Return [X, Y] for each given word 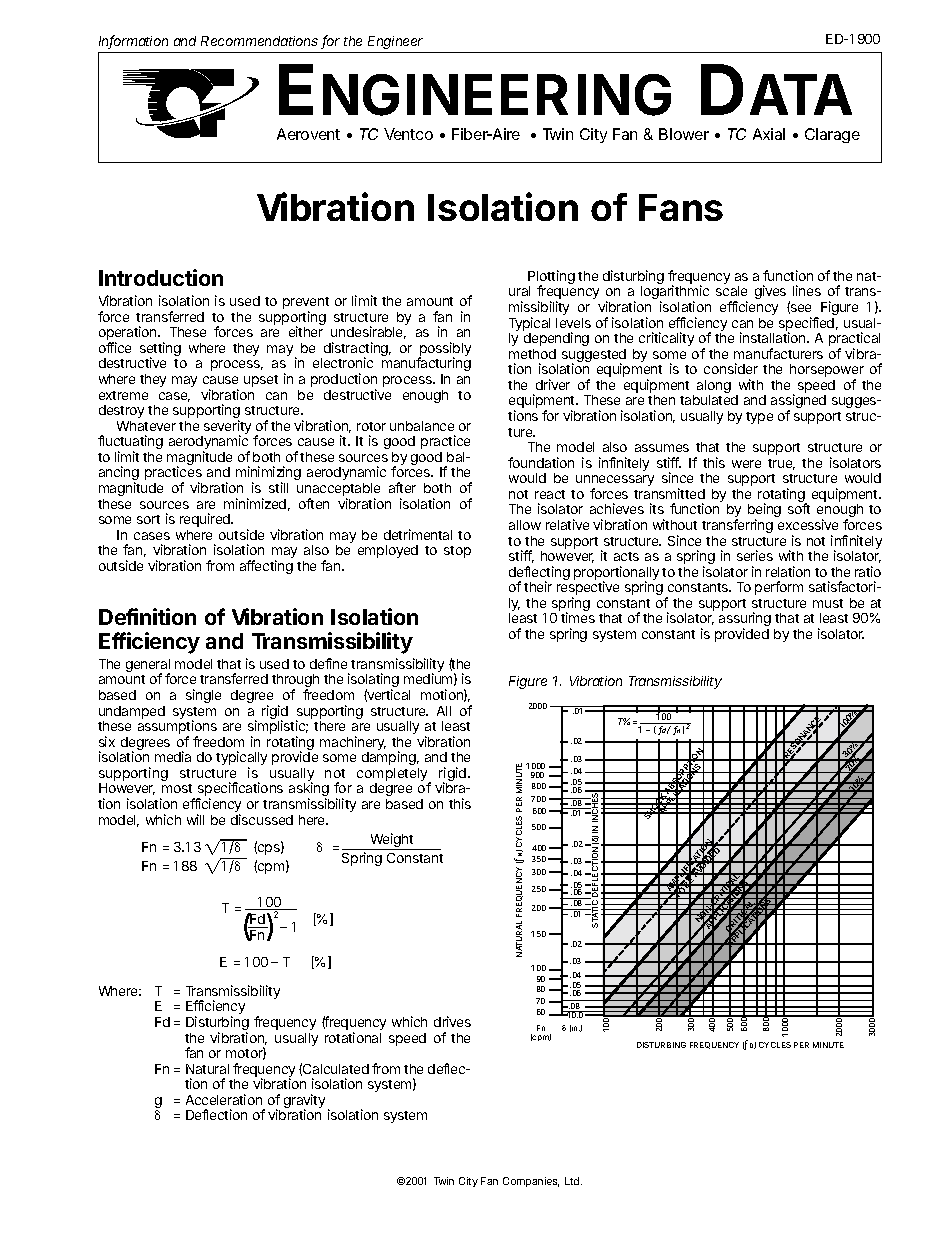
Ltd [573, 1181]
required [206, 520]
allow [525, 525]
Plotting [551, 278]
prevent [306, 304]
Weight [392, 841]
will [195, 819]
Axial [769, 134]
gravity [304, 1102]
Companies [531, 1182]
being [764, 512]
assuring [745, 621]
